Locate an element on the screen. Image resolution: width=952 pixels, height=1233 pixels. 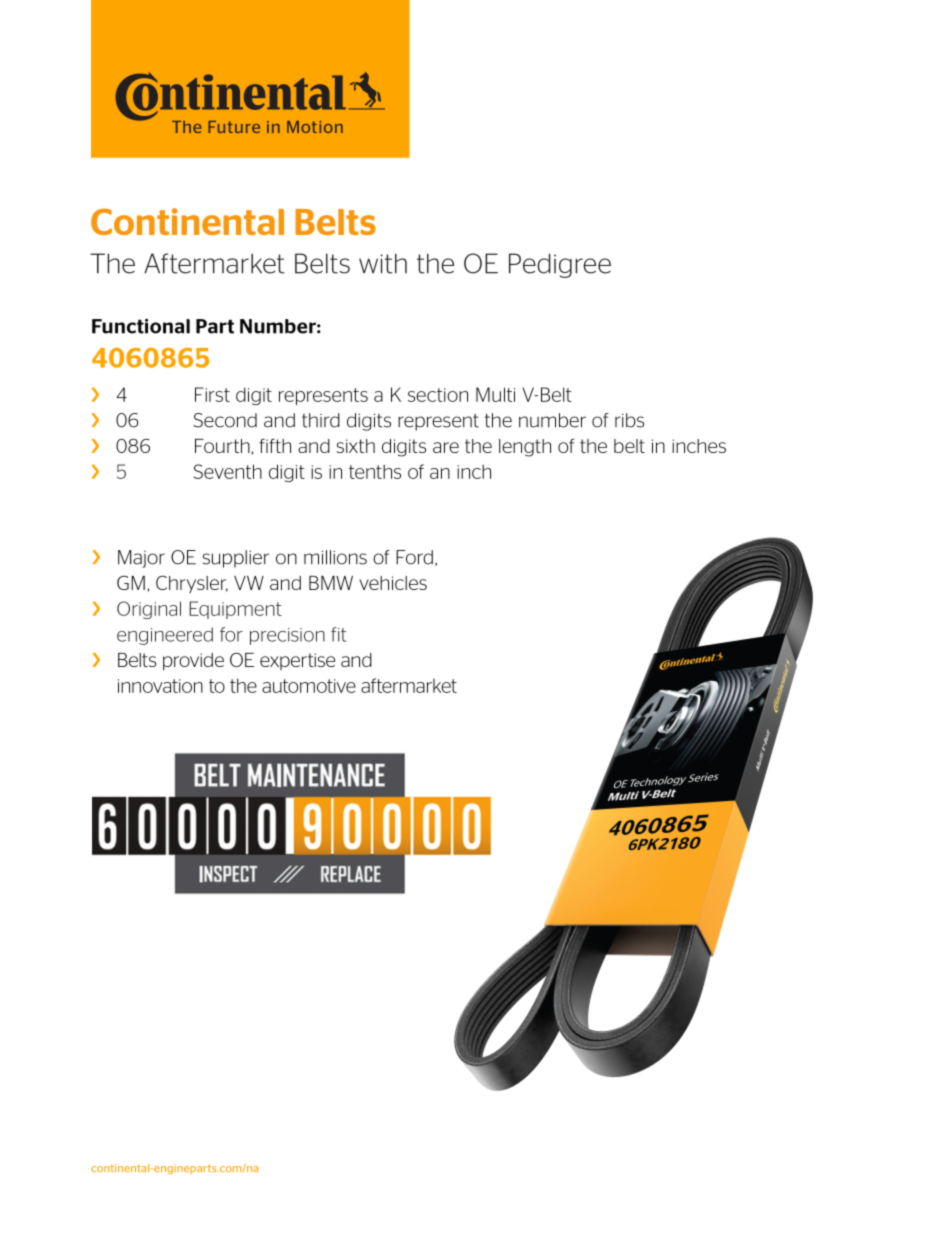
Functional is located at coordinates (141, 326).
